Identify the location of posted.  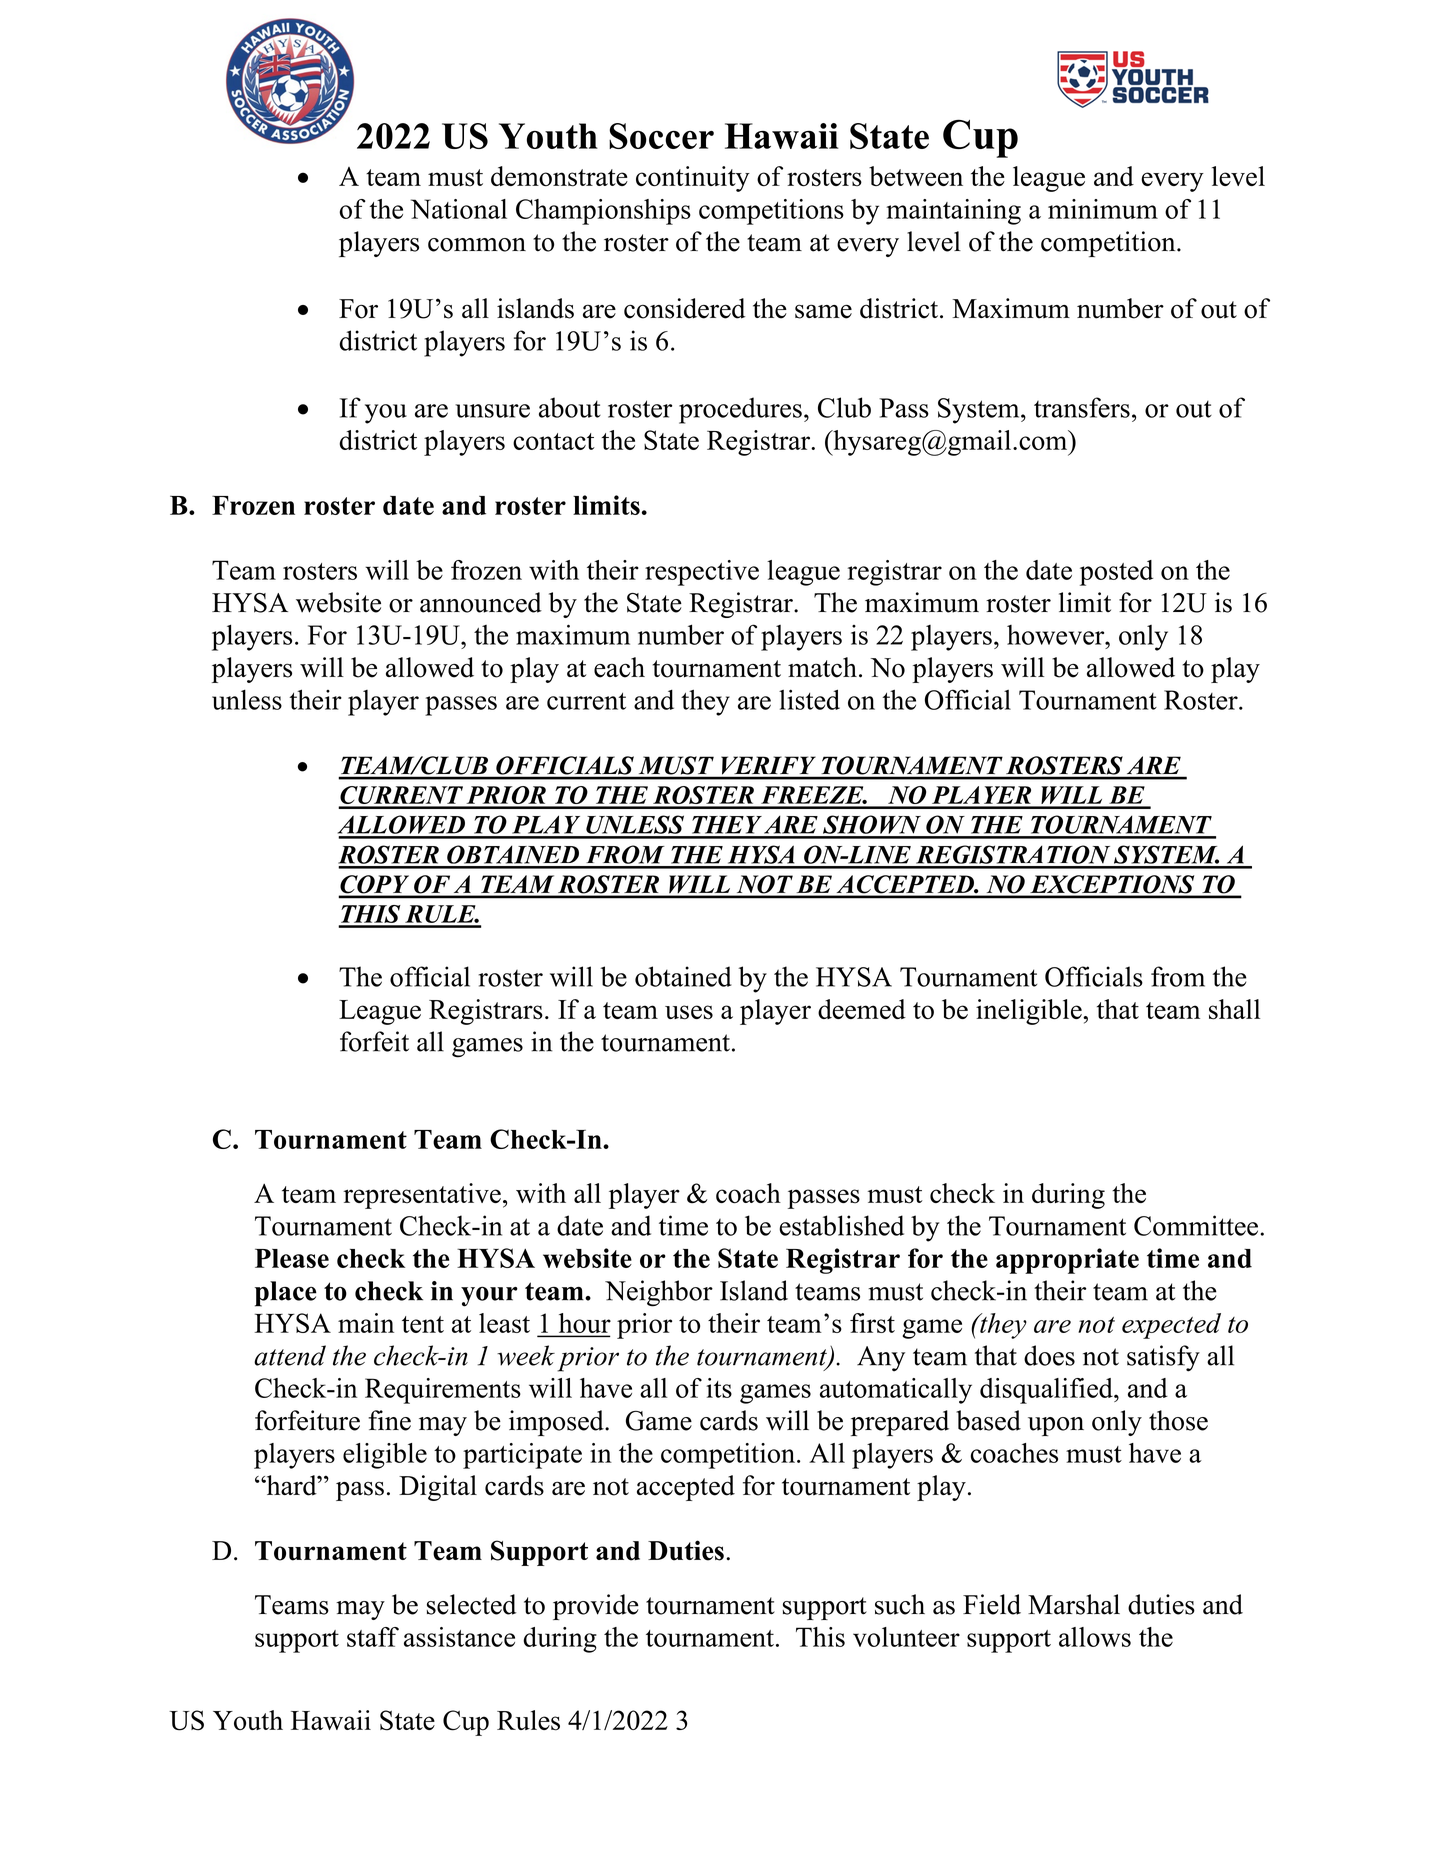
(1116, 573).
